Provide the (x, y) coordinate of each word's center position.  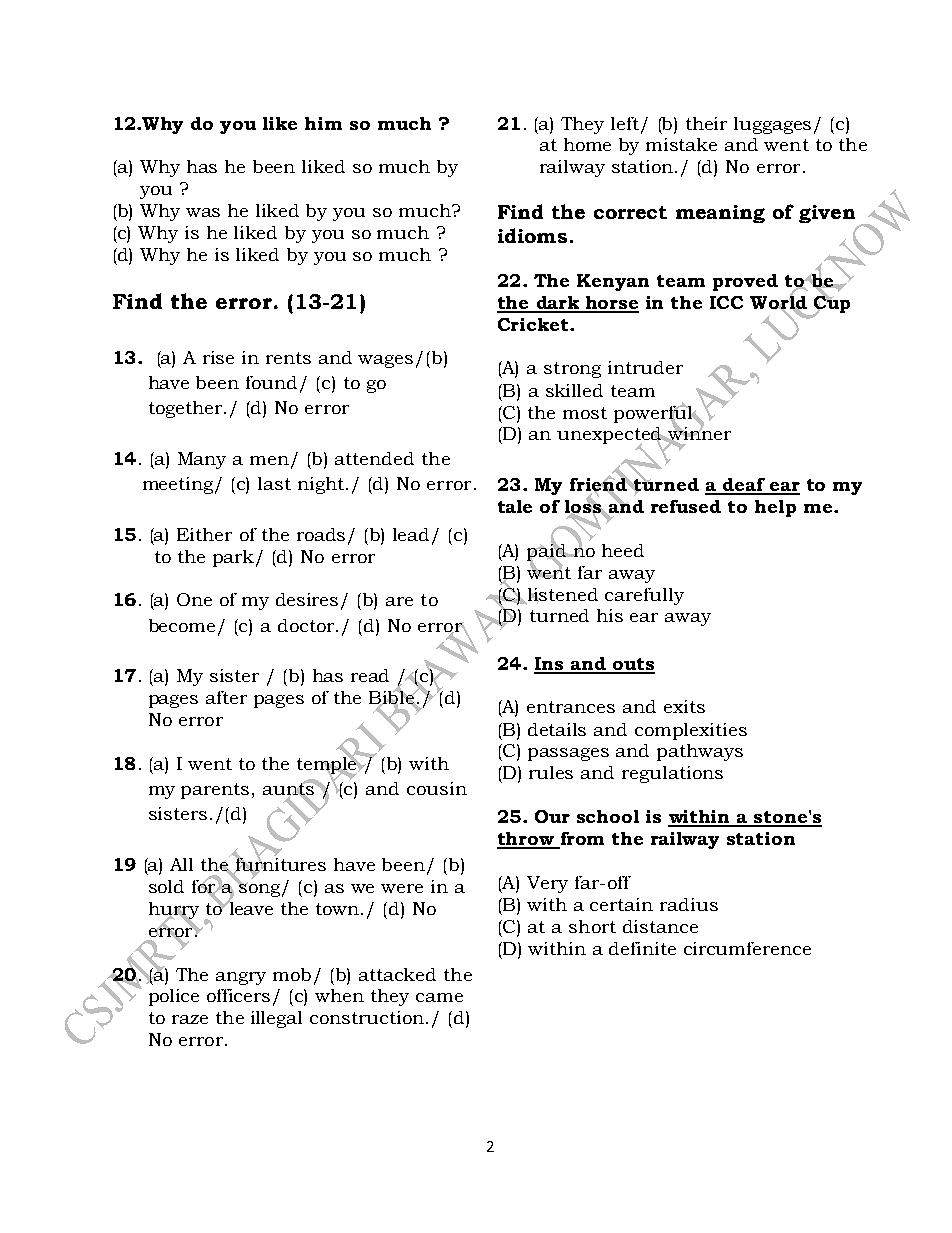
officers (238, 995)
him (323, 123)
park (235, 558)
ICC (726, 302)
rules (551, 772)
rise (218, 357)
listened (563, 595)
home (587, 144)
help (775, 508)
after (226, 697)
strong (572, 370)
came (439, 997)
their (706, 123)
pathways (700, 752)
